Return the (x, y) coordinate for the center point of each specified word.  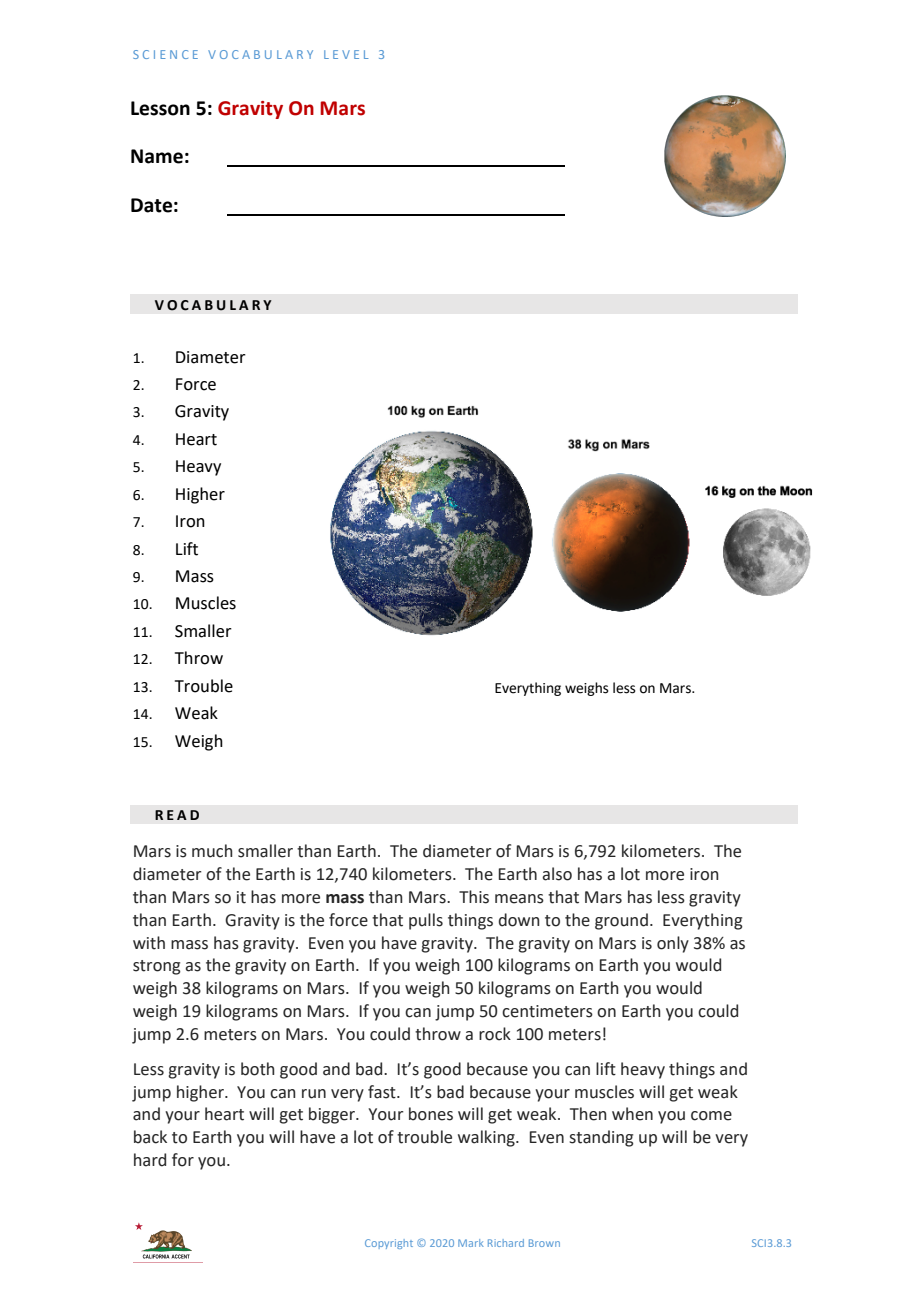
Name (157, 156)
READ (177, 815)
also (557, 874)
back (150, 1137)
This (474, 897)
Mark (471, 1243)
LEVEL (346, 54)
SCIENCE (165, 54)
